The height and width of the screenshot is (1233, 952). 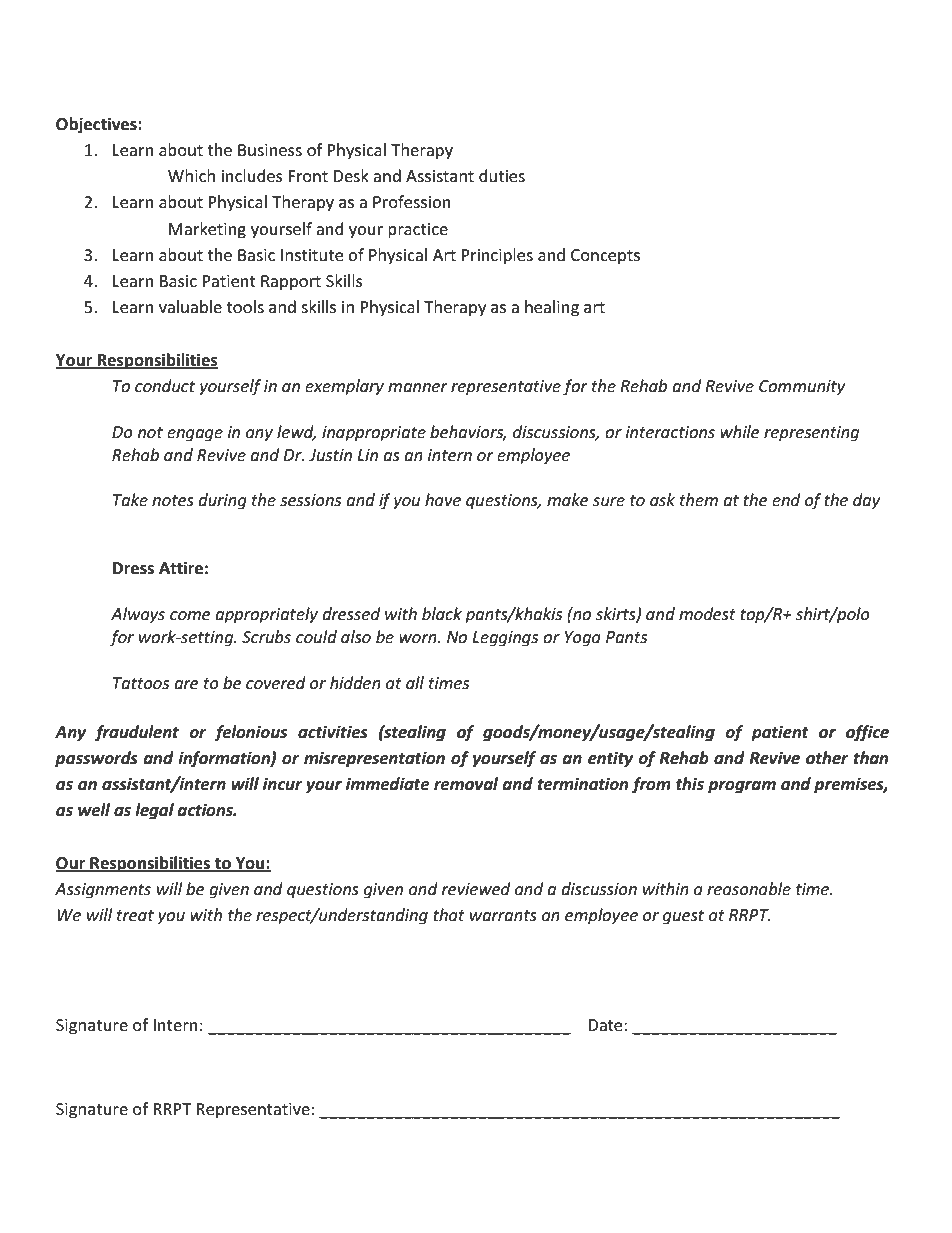 What do you see at coordinates (186, 684) in the screenshot?
I see `are` at bounding box center [186, 684].
